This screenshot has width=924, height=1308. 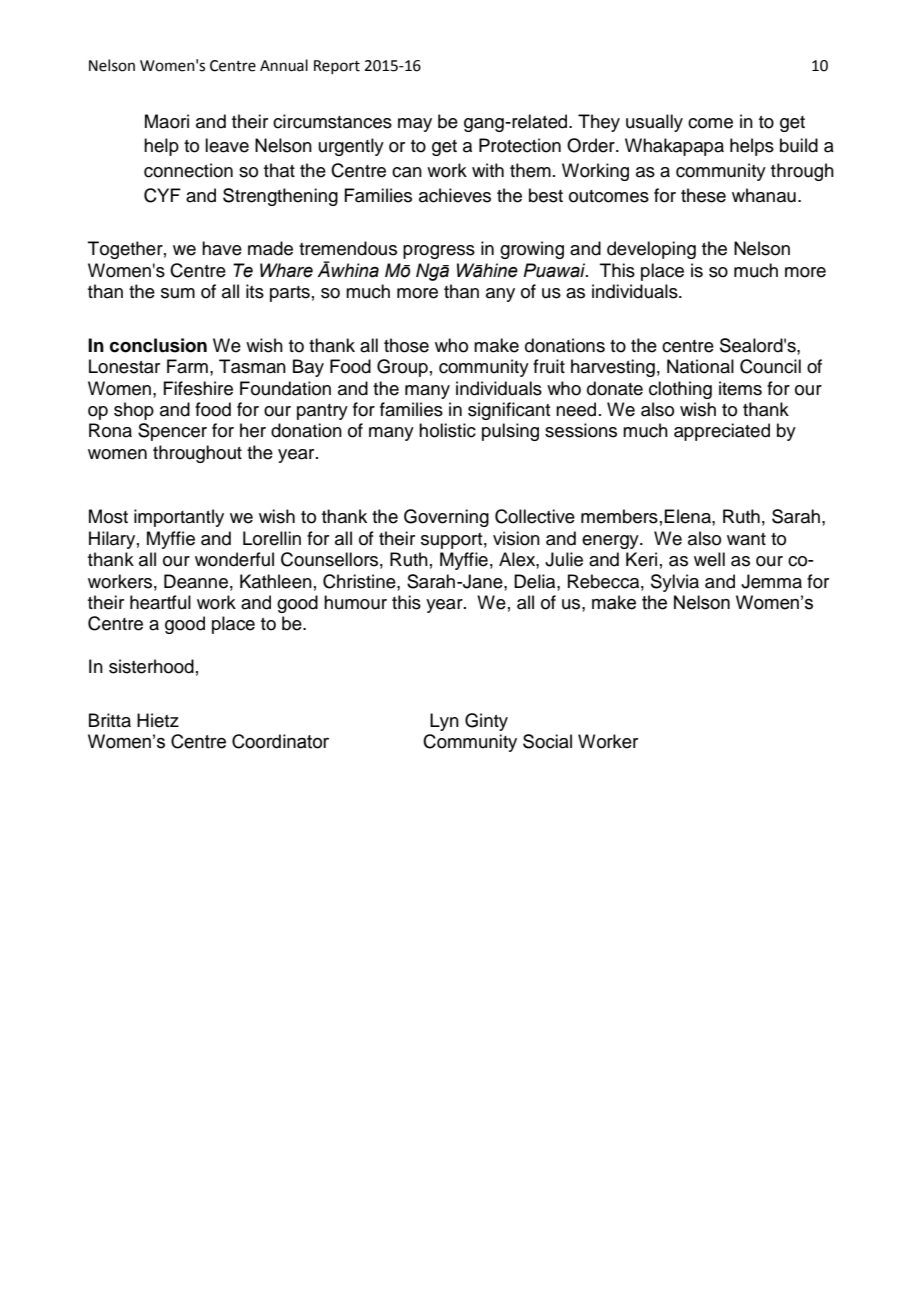 I want to click on may, so click(x=415, y=125).
